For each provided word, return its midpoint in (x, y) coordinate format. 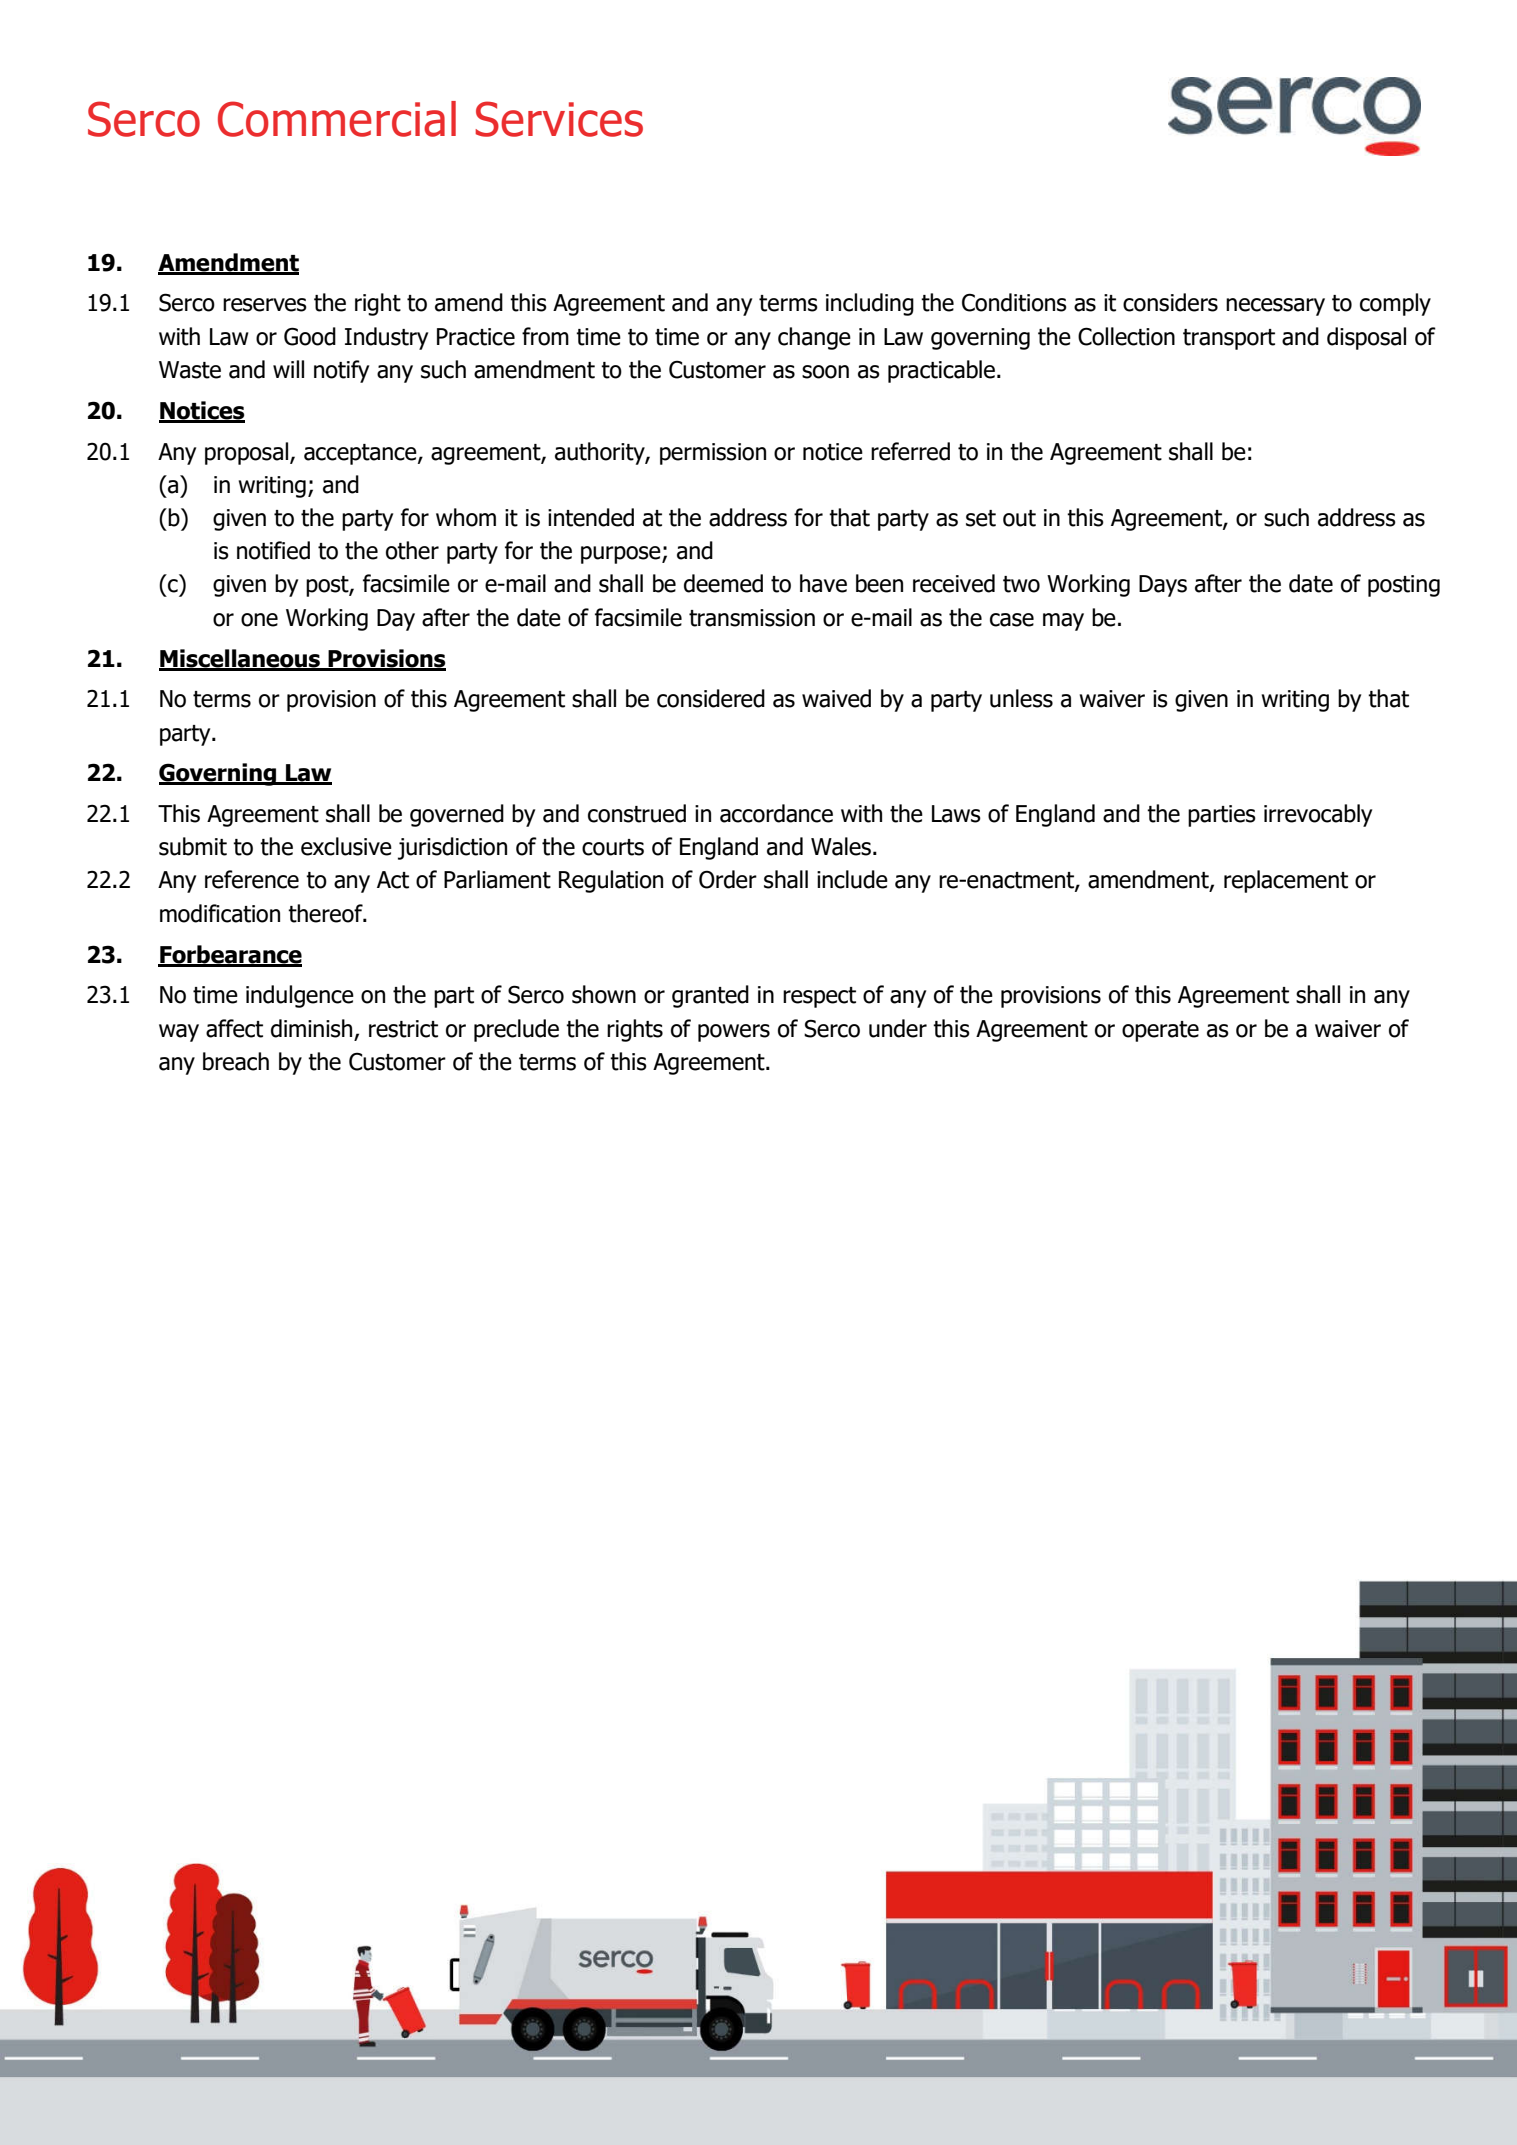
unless (1021, 698)
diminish (313, 1029)
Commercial (337, 119)
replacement (1286, 881)
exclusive (346, 846)
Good (310, 336)
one (259, 620)
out (1019, 518)
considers (1170, 302)
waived (836, 698)
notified (273, 550)
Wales (841, 846)
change (814, 338)
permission (713, 454)
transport (1229, 339)
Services (559, 119)
